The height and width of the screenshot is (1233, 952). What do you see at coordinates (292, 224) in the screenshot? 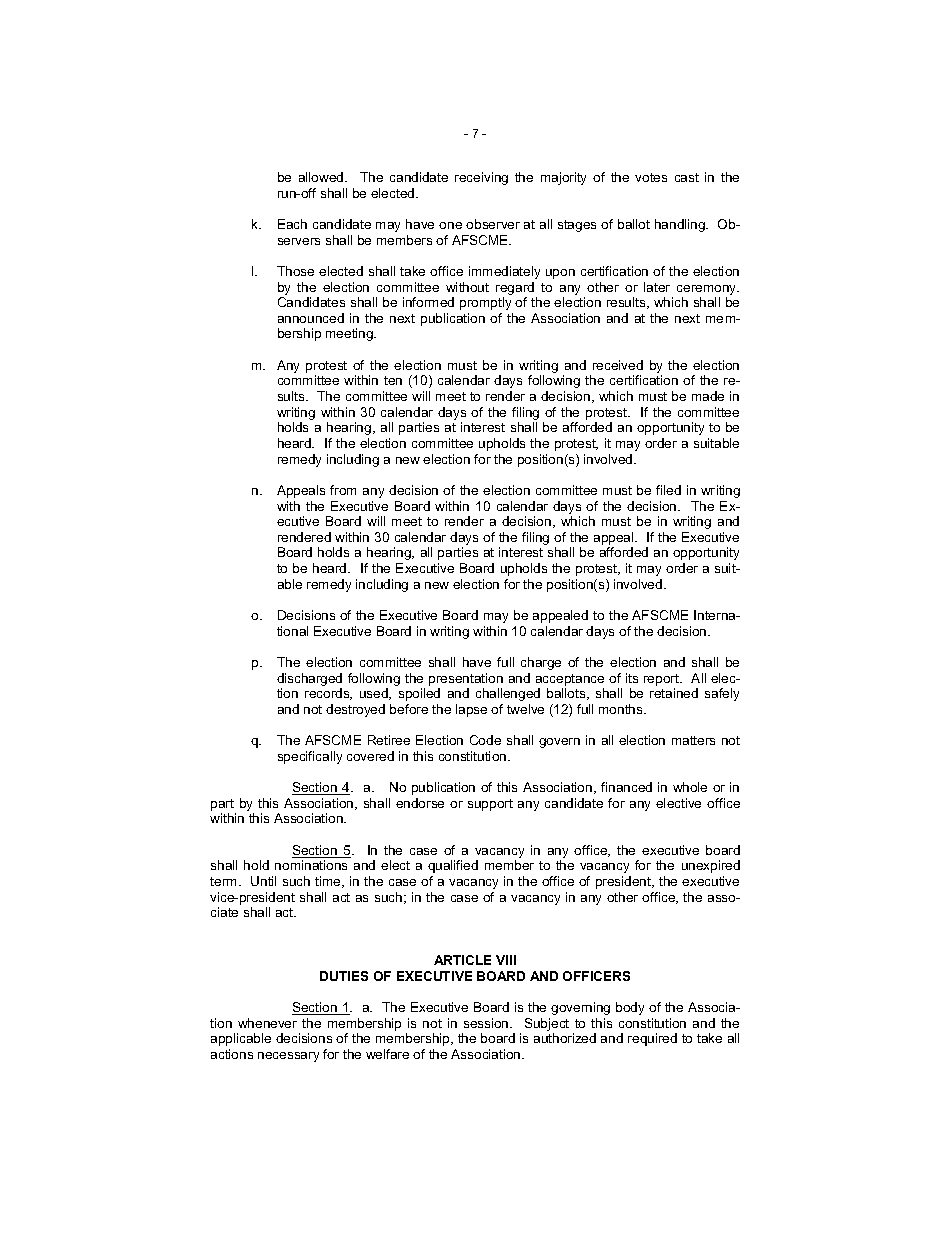
I see `Each` at bounding box center [292, 224].
